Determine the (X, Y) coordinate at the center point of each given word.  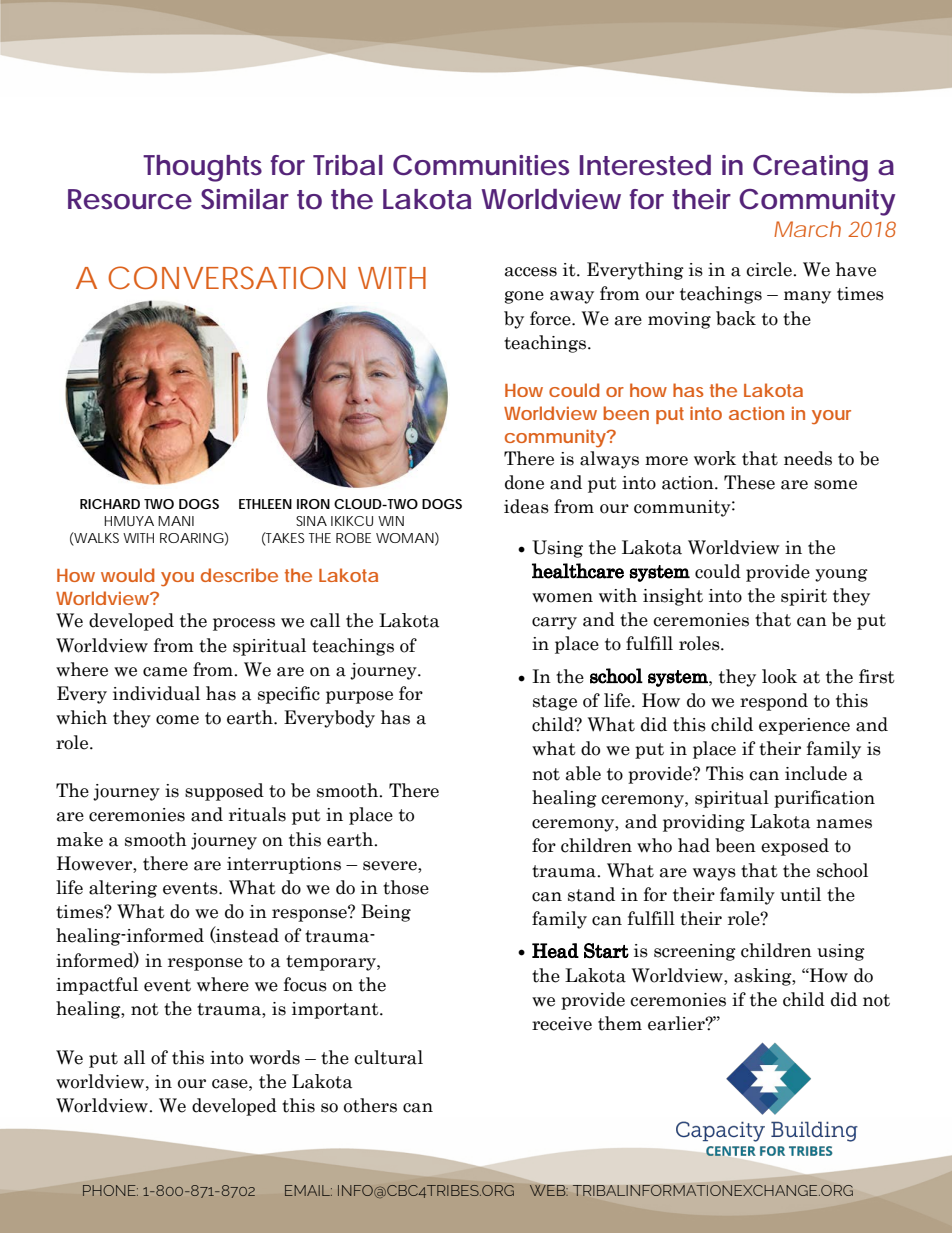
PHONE (110, 1190)
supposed (224, 792)
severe (391, 866)
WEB (549, 1190)
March (807, 229)
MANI (176, 521)
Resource (130, 199)
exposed (795, 847)
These (749, 482)
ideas (526, 506)
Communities (481, 165)
